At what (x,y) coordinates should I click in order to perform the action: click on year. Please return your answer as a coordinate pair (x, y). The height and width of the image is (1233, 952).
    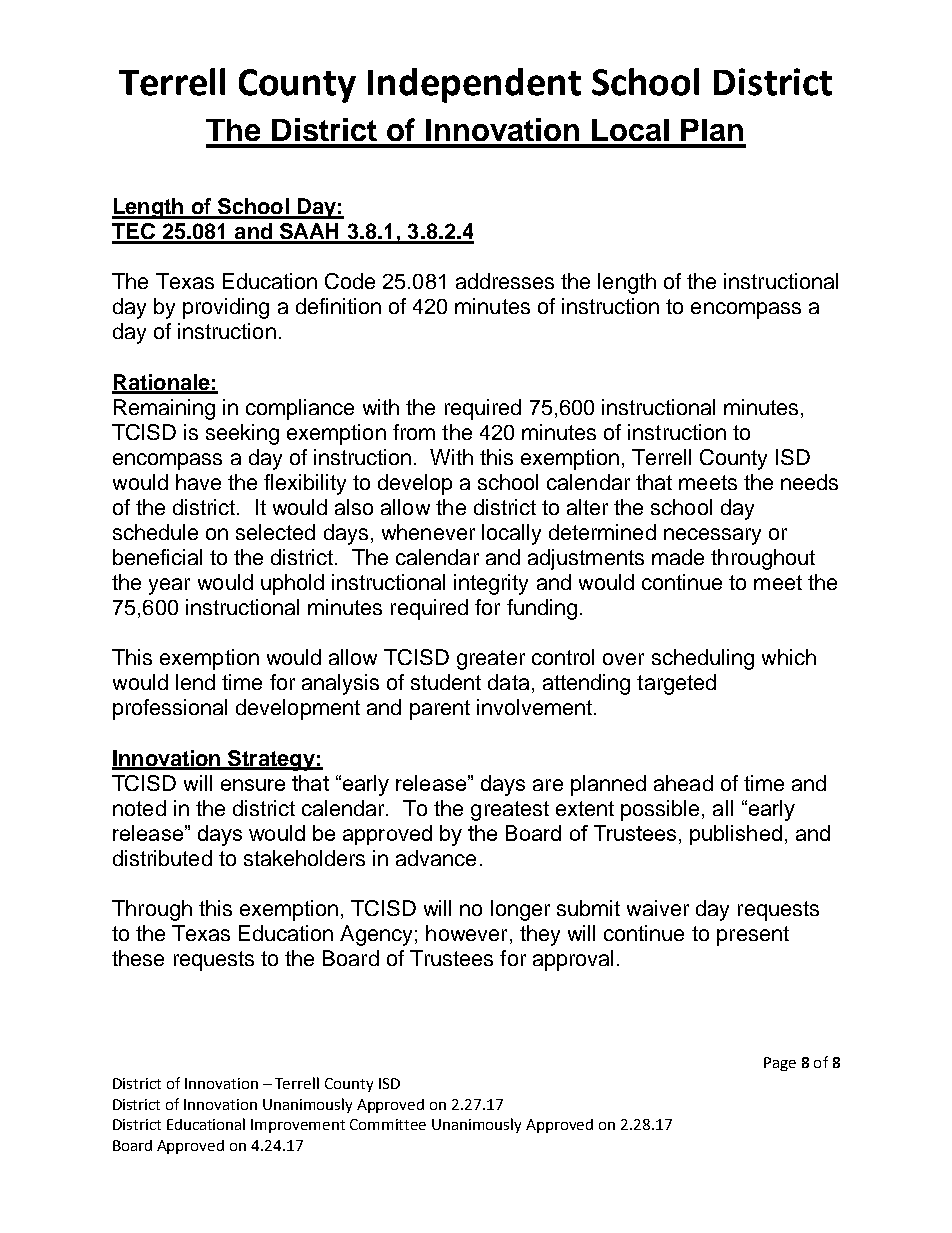
    Looking at the image, I should click on (169, 586).
